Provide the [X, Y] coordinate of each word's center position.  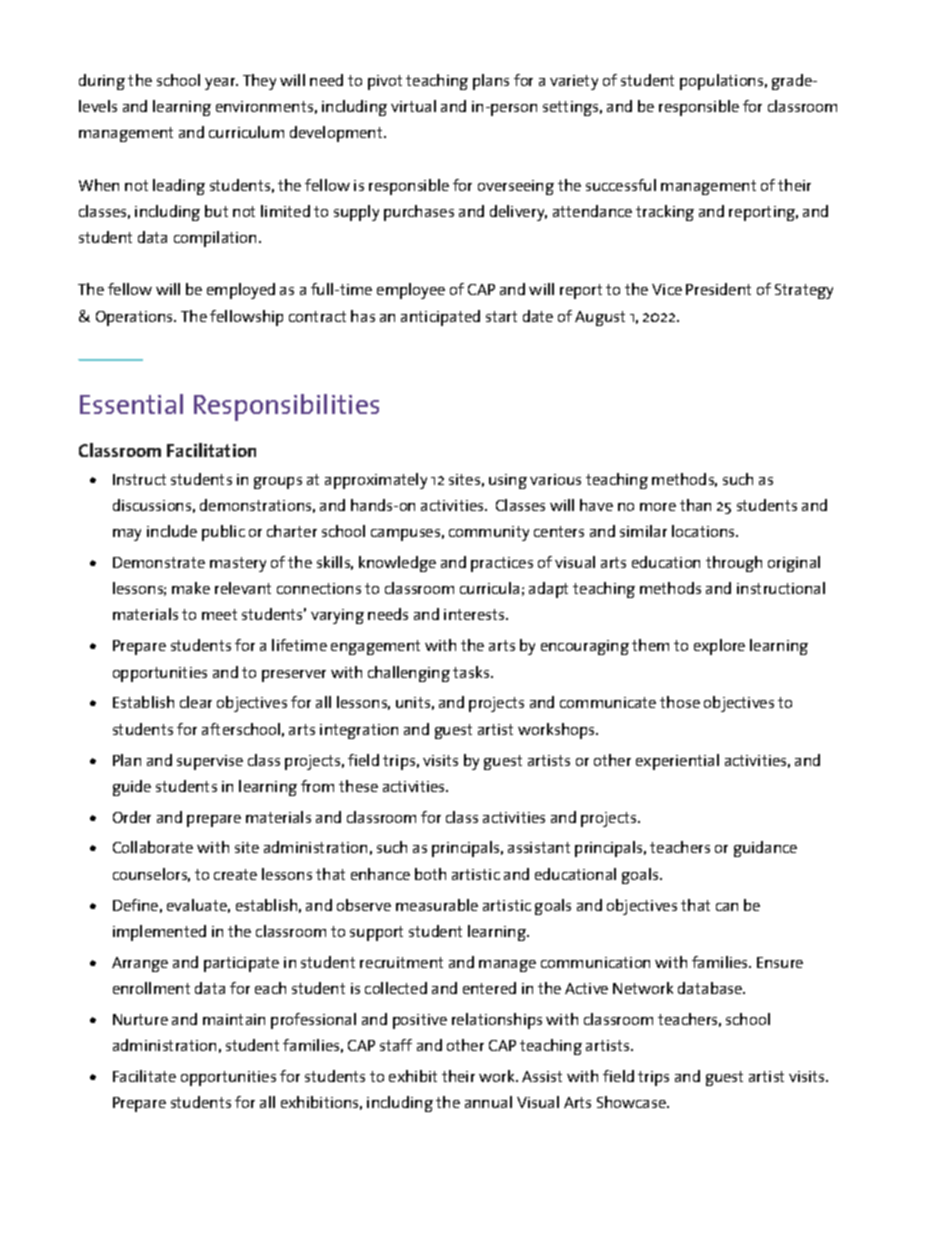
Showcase [632, 1102]
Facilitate [144, 1076]
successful [621, 185]
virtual [413, 106]
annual [488, 1102]
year [221, 84]
